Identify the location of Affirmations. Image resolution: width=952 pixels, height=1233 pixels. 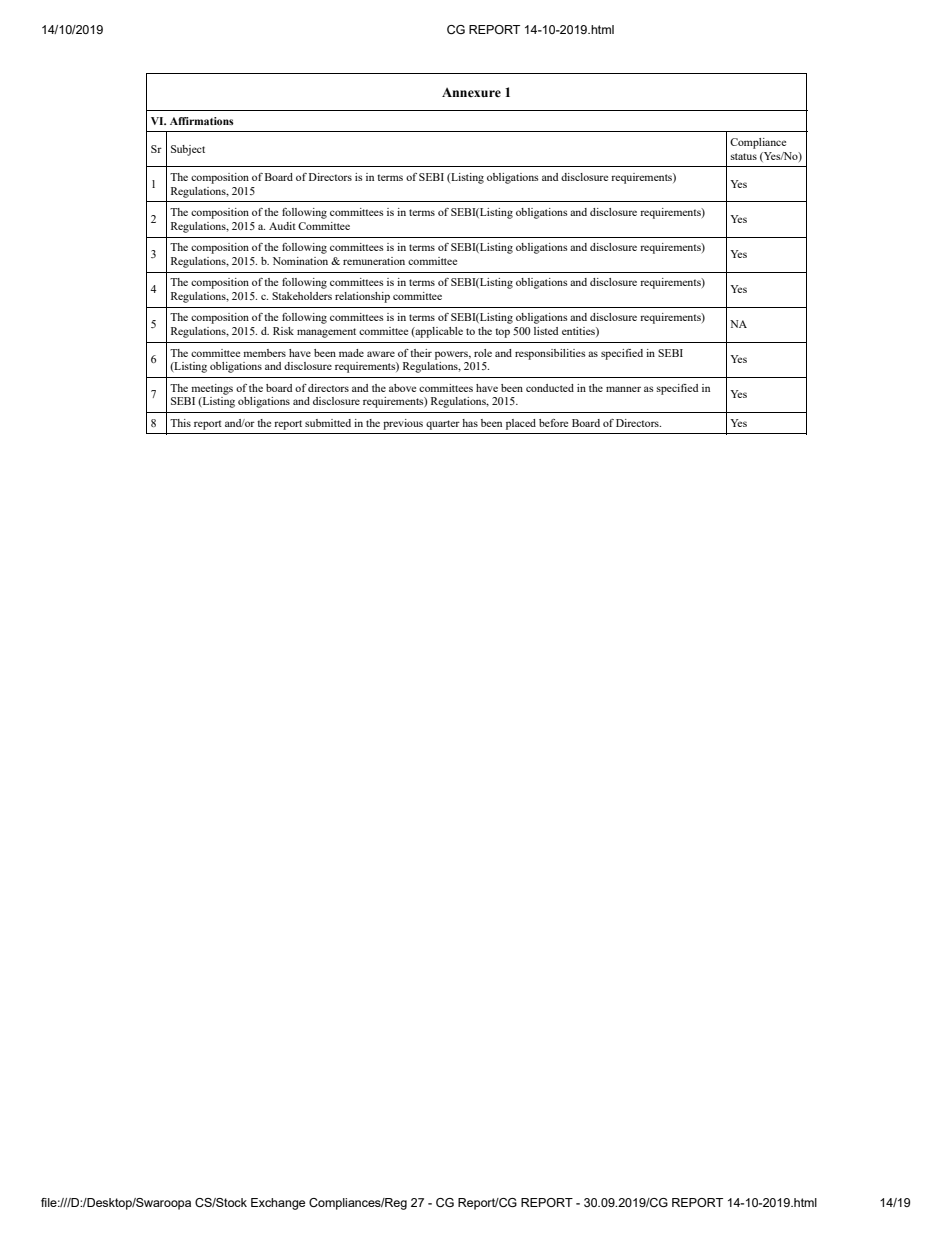
(202, 121).
